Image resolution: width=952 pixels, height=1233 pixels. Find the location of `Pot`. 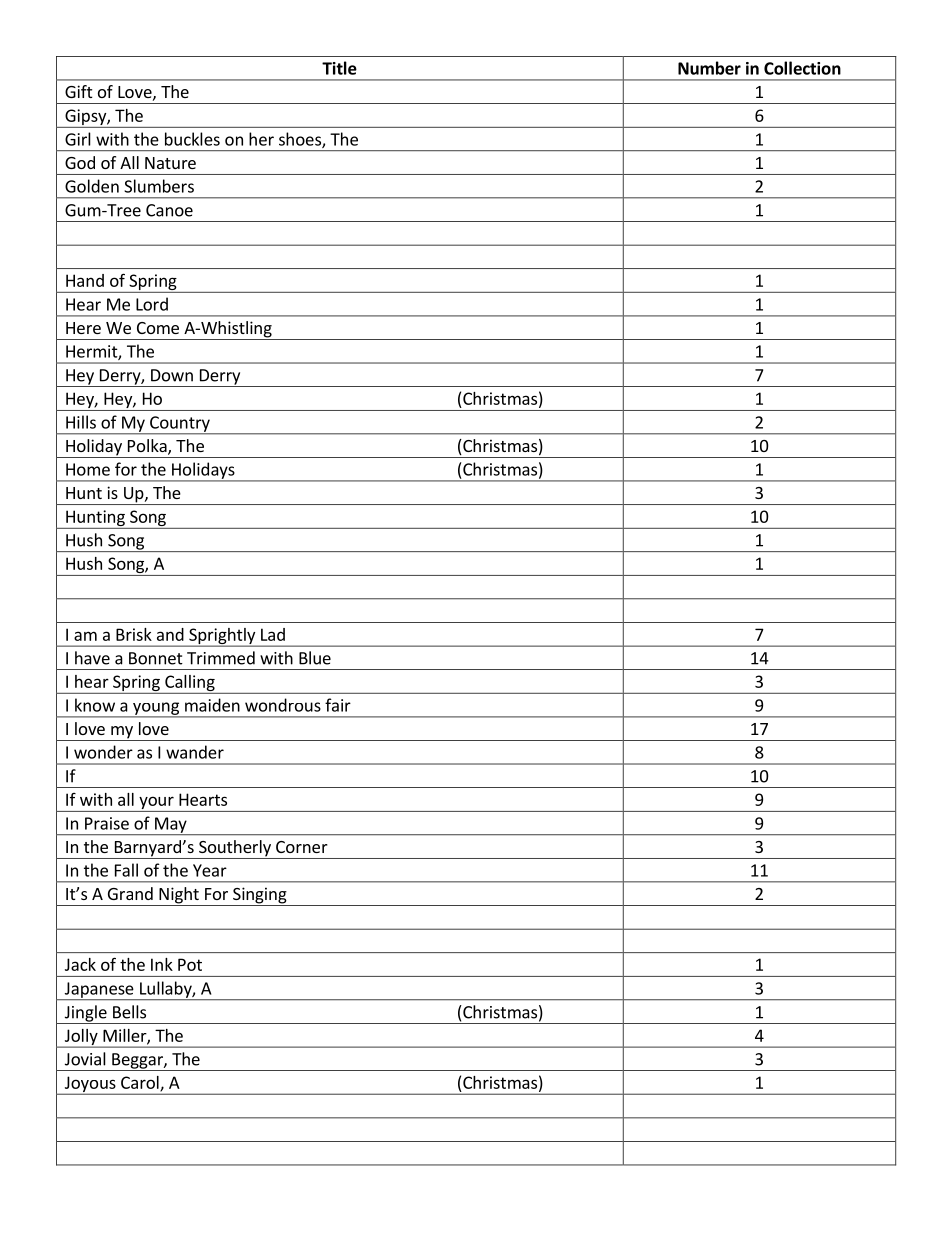

Pot is located at coordinates (190, 964).
